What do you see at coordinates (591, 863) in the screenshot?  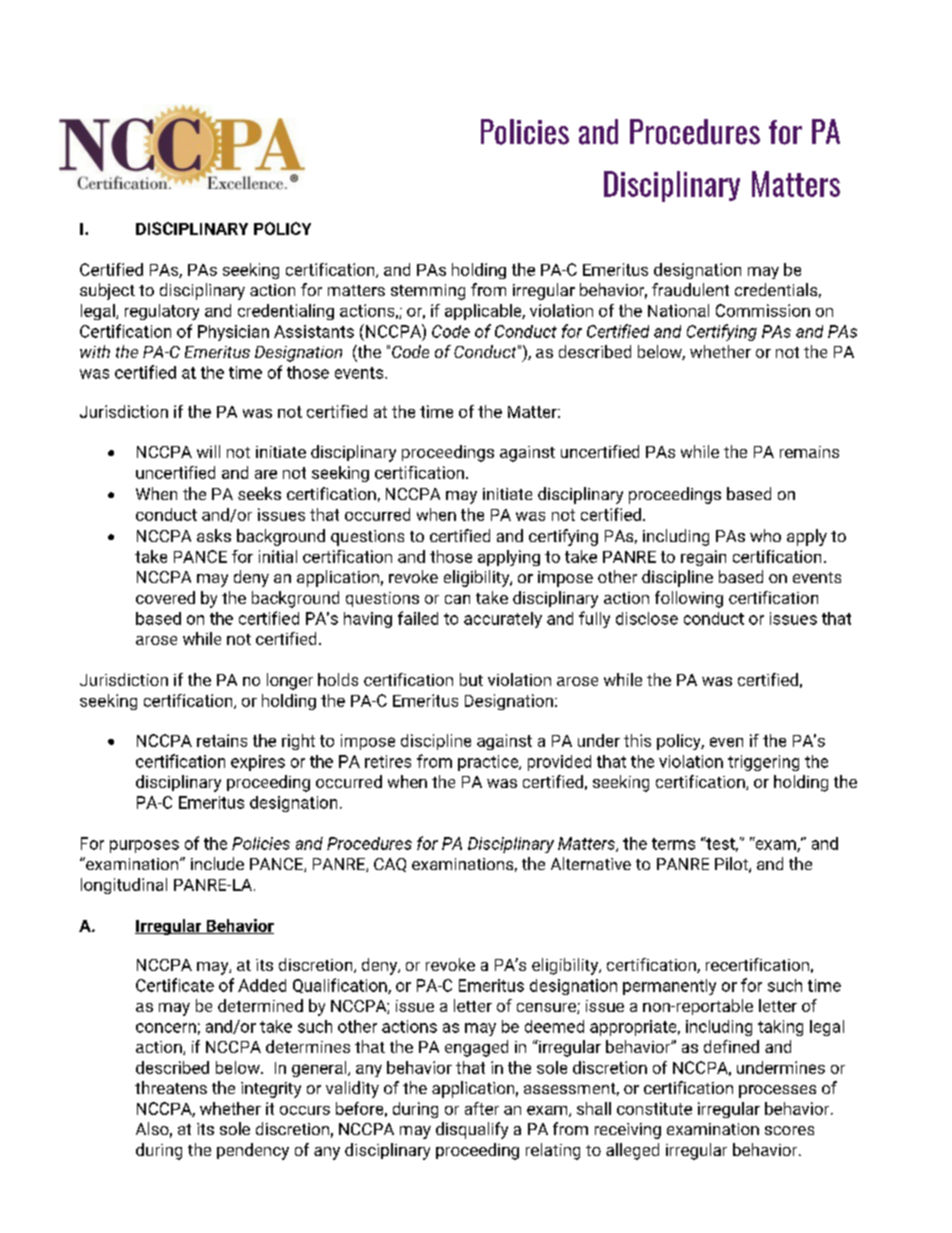 I see `Alternative` at bounding box center [591, 863].
